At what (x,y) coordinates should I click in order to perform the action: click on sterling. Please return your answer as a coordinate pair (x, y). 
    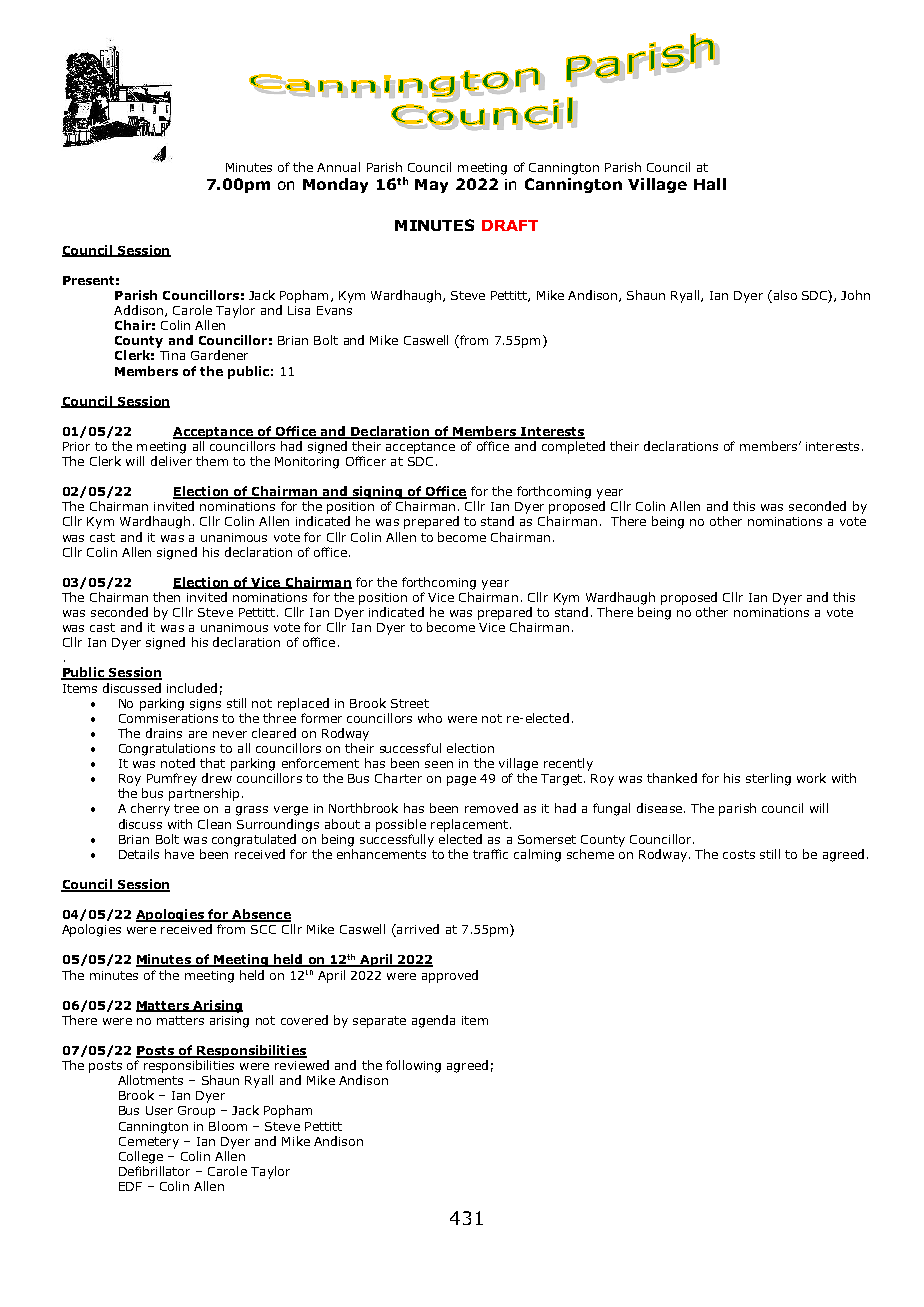
    Looking at the image, I should click on (768, 779).
